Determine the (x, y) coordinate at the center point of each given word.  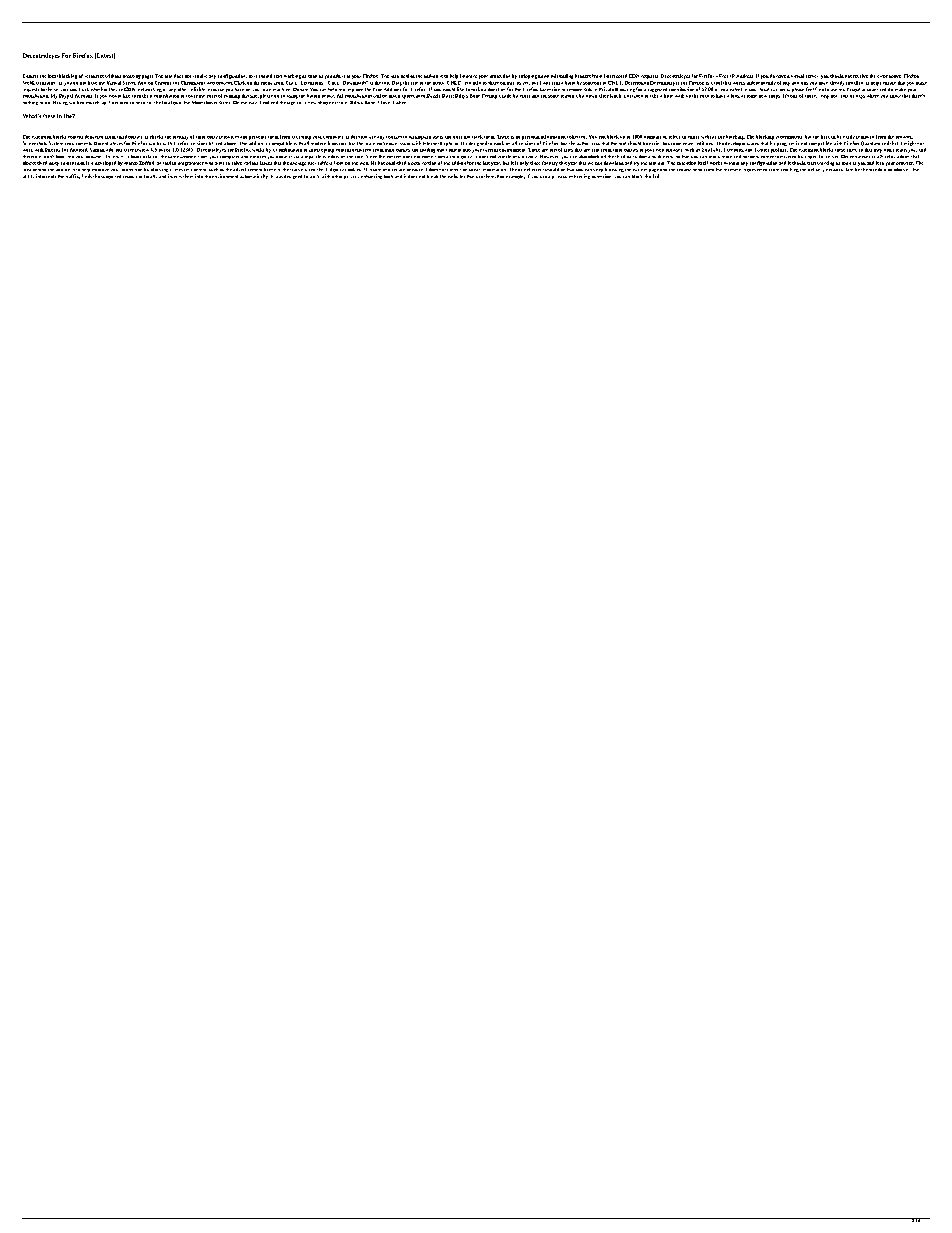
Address (744, 76)
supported (111, 177)
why (825, 97)
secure (398, 170)
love (385, 102)
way (253, 103)
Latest (105, 56)
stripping (528, 76)
